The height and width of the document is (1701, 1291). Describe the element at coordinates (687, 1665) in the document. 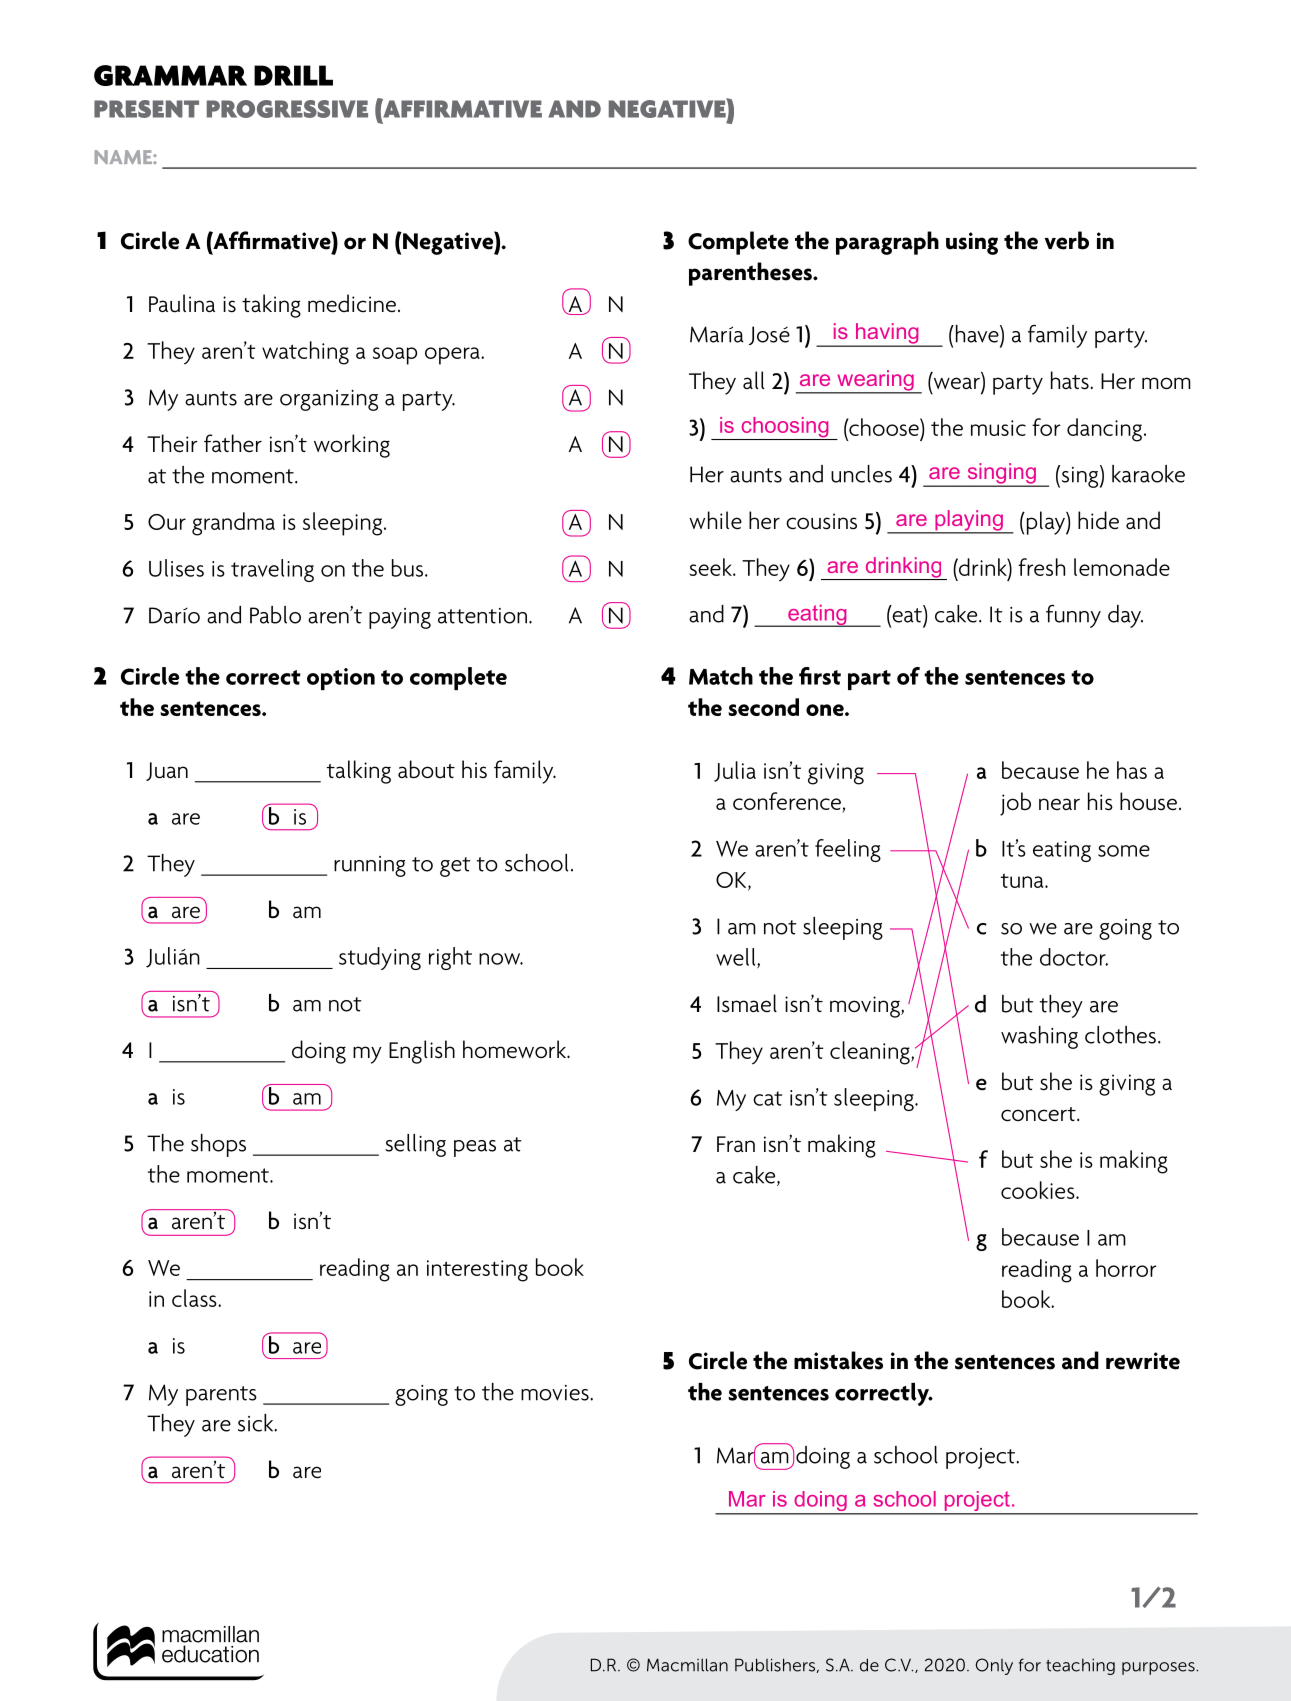

I see `Macmillan` at that location.
